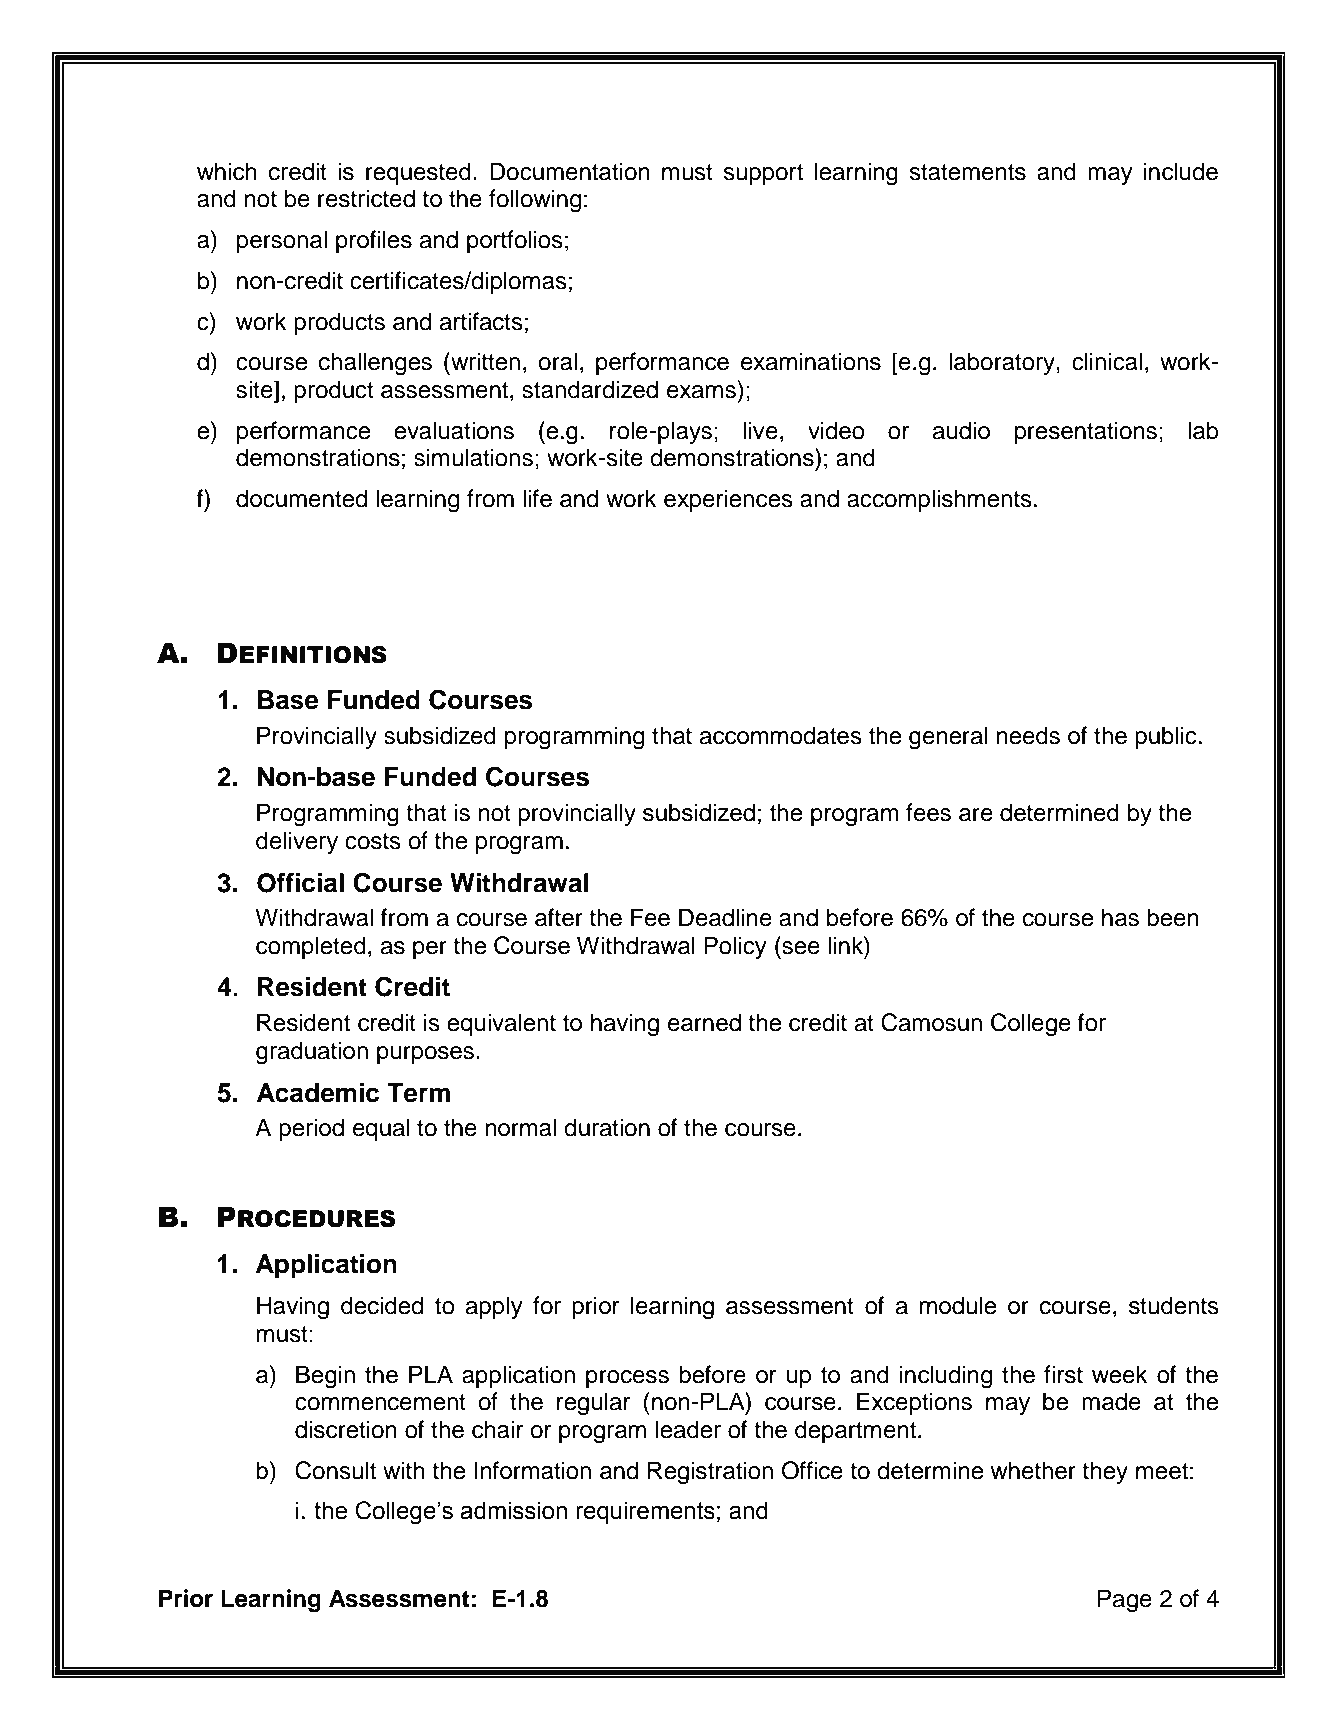 The height and width of the document is (1730, 1337). Describe the element at coordinates (780, 735) in the document. I see `accommodates` at that location.
